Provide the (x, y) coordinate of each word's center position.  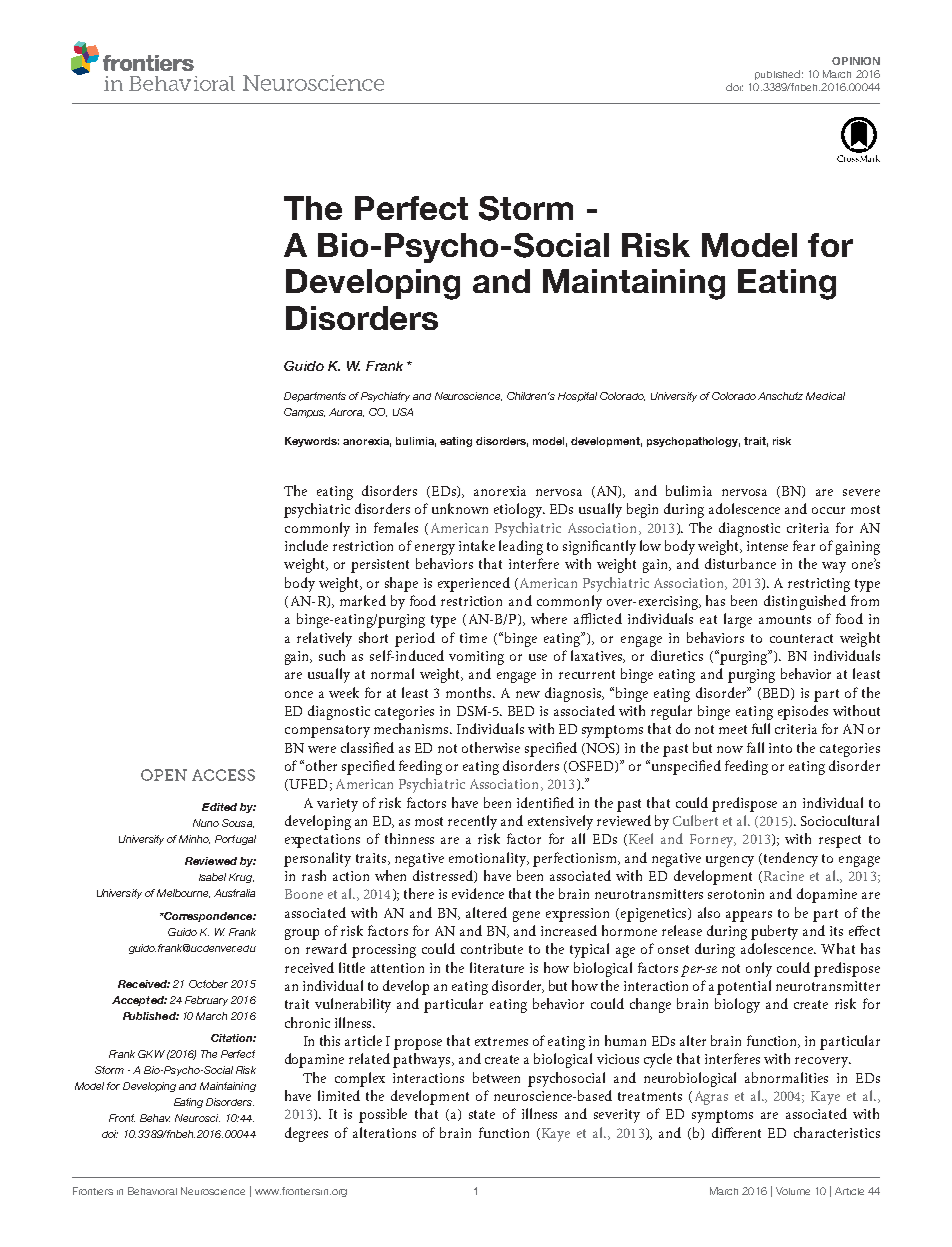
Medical (825, 396)
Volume (793, 1191)
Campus (304, 413)
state (482, 1114)
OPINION (856, 61)
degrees (306, 1134)
